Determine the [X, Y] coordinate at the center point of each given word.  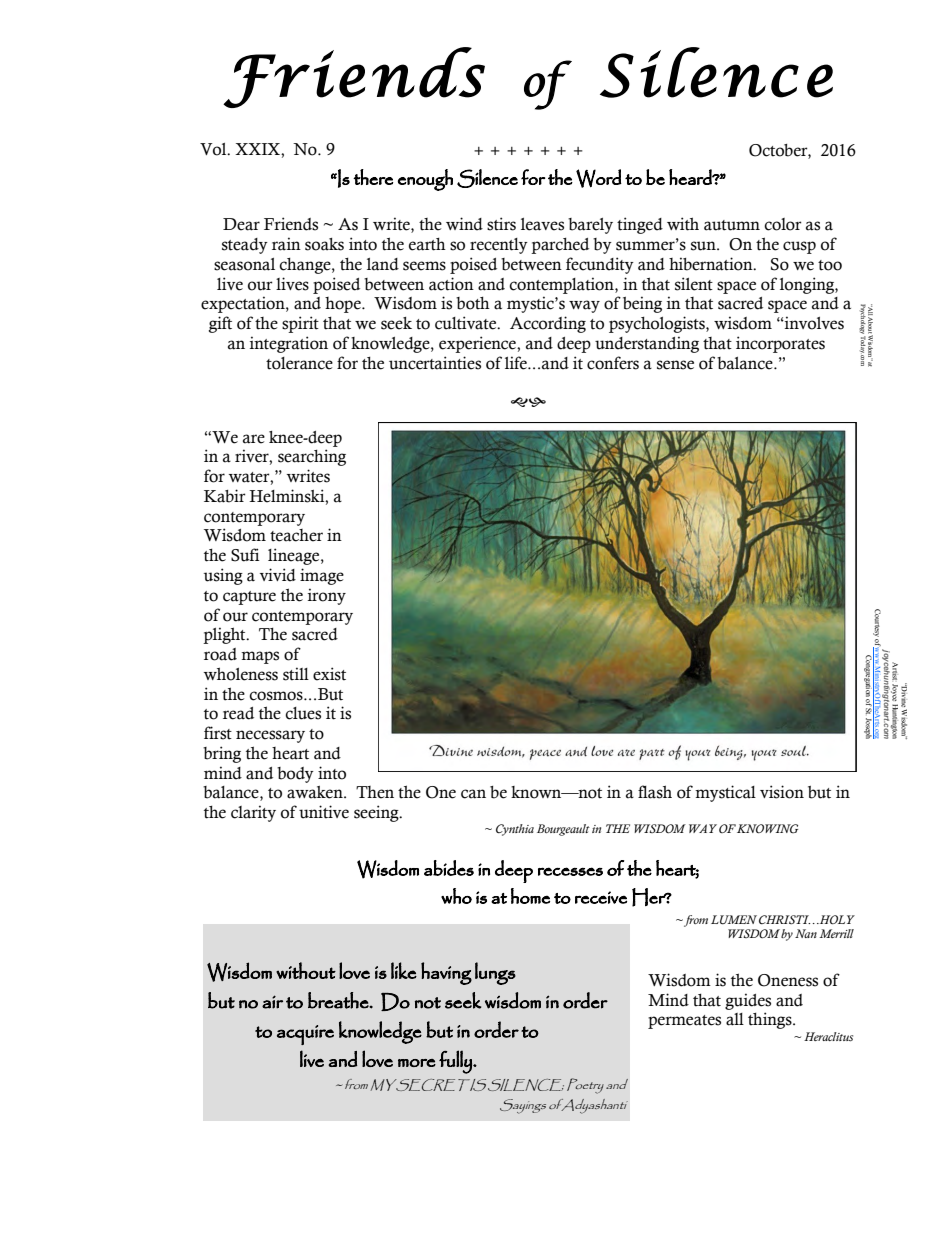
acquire [305, 1035]
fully [456, 1062]
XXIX [258, 149]
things [771, 1020]
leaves [542, 224]
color [783, 224]
